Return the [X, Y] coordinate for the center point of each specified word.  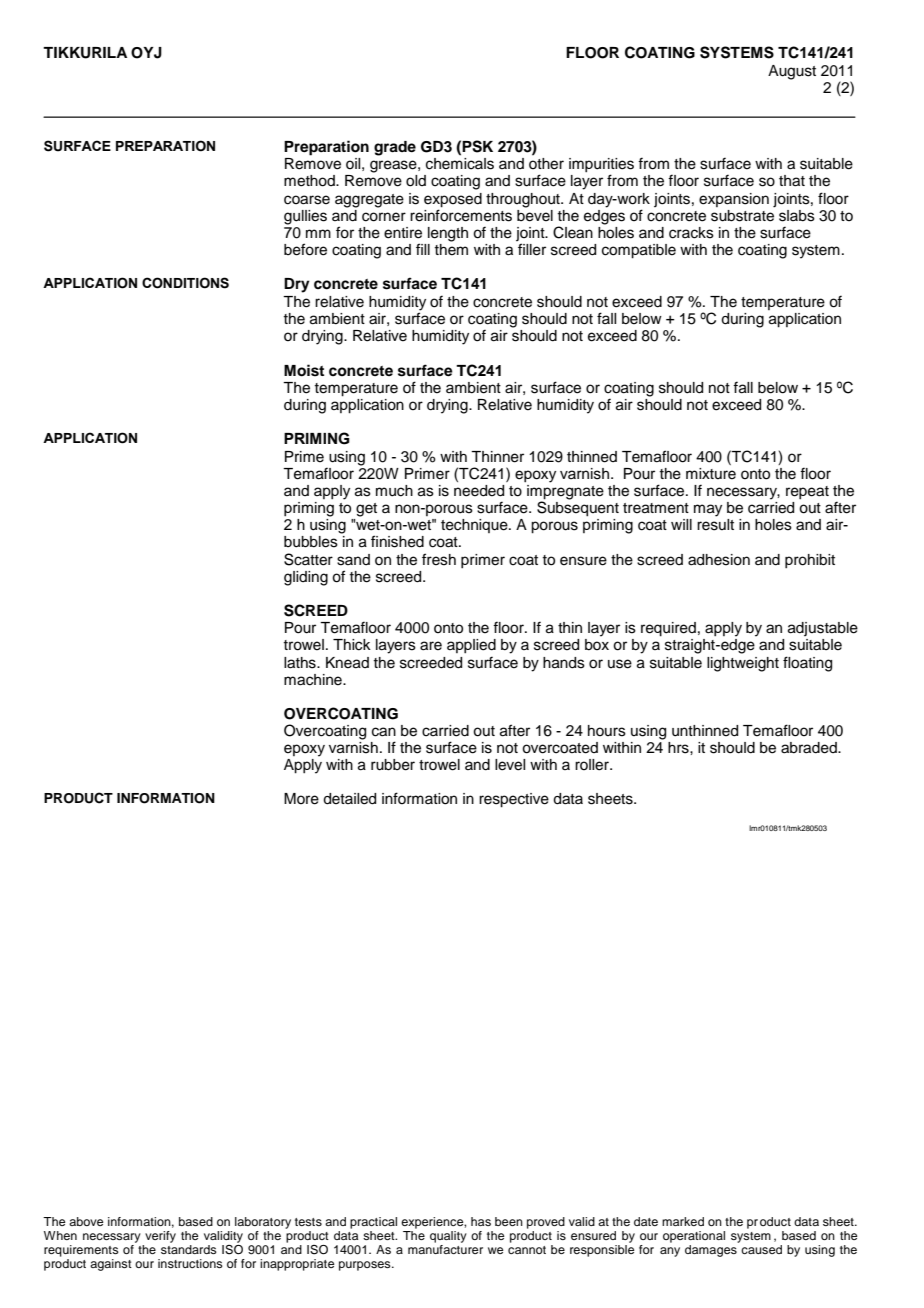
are [431, 646]
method [310, 181]
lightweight [743, 664]
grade [395, 148]
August [792, 72]
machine [314, 680]
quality [448, 1237]
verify [160, 1237]
